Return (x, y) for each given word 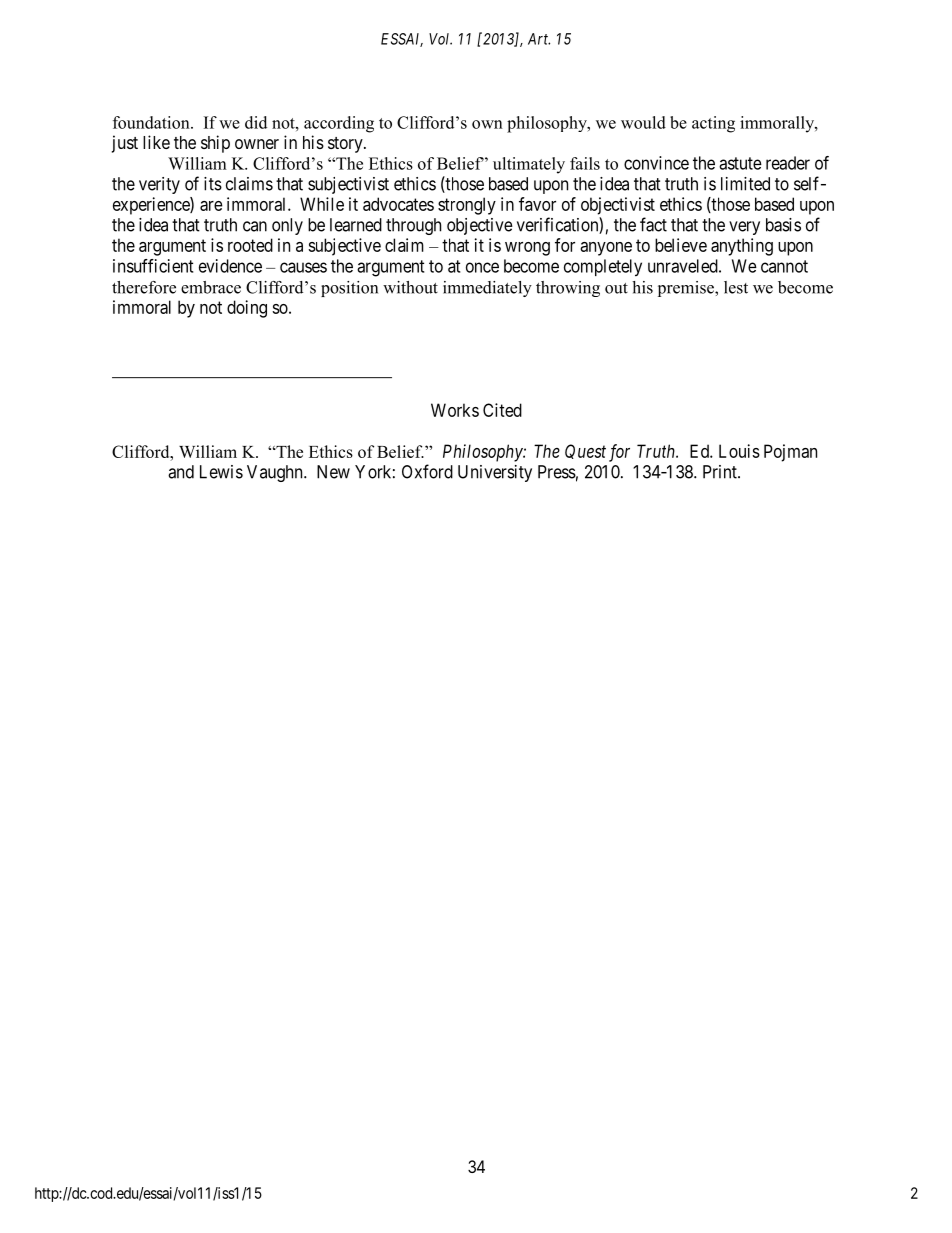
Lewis (221, 472)
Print (721, 472)
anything (742, 247)
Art (539, 39)
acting (713, 124)
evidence (230, 266)
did (256, 122)
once (482, 267)
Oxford (427, 471)
